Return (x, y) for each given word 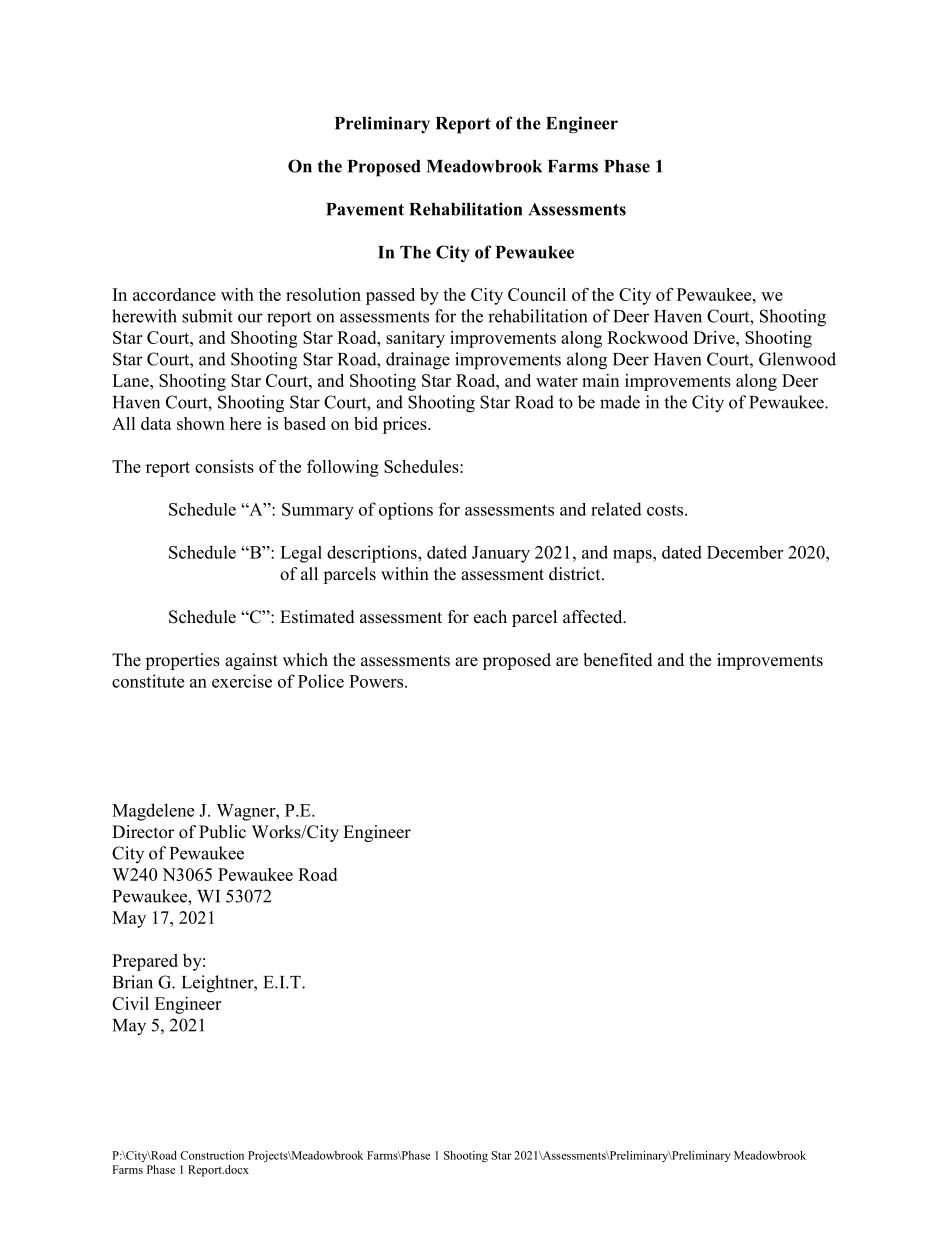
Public (222, 832)
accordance (174, 294)
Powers (377, 681)
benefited (618, 660)
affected (594, 617)
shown (201, 423)
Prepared (145, 962)
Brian (133, 982)
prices (406, 425)
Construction (212, 1155)
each (490, 617)
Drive (715, 337)
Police (321, 681)
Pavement (365, 209)
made (620, 402)
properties (182, 661)
